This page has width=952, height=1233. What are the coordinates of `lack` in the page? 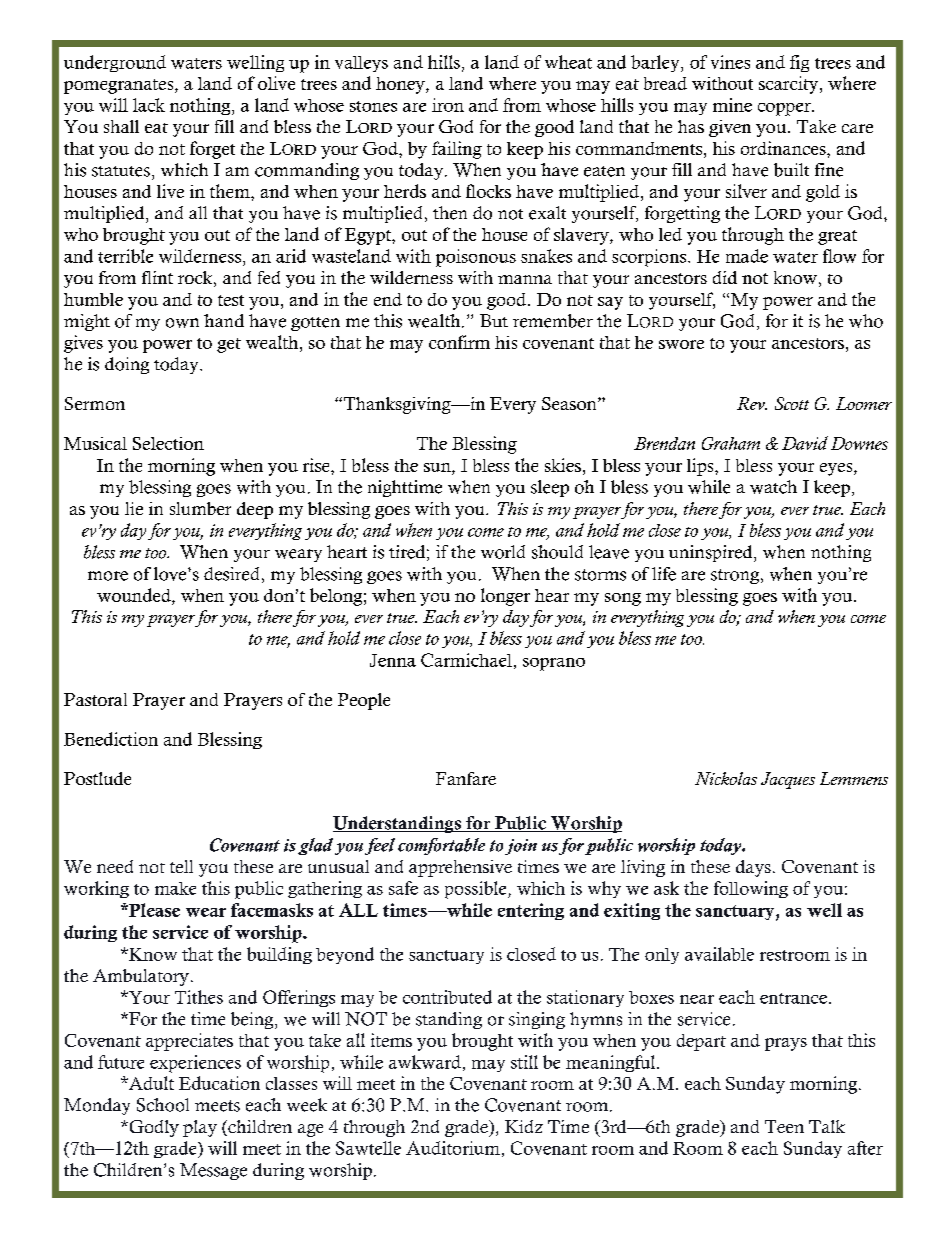 It's located at (149, 105).
